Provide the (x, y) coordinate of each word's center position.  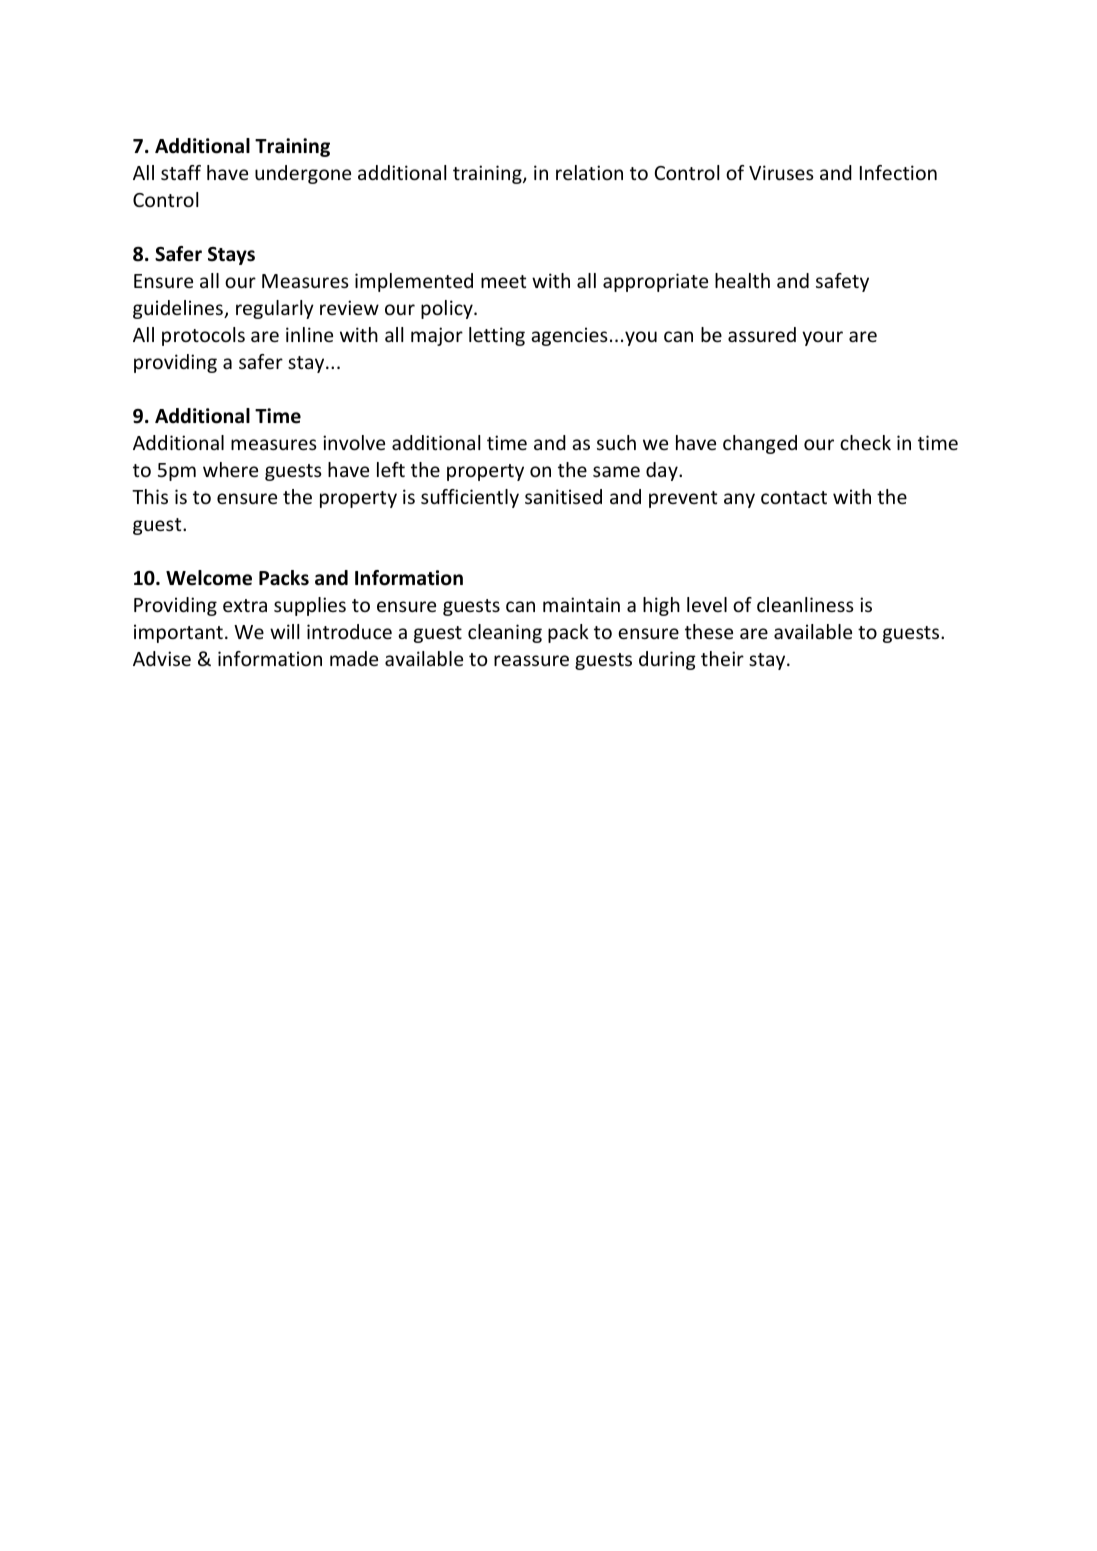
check (865, 442)
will (284, 631)
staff (181, 172)
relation (589, 172)
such (616, 442)
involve (354, 442)
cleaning (505, 633)
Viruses (781, 172)
